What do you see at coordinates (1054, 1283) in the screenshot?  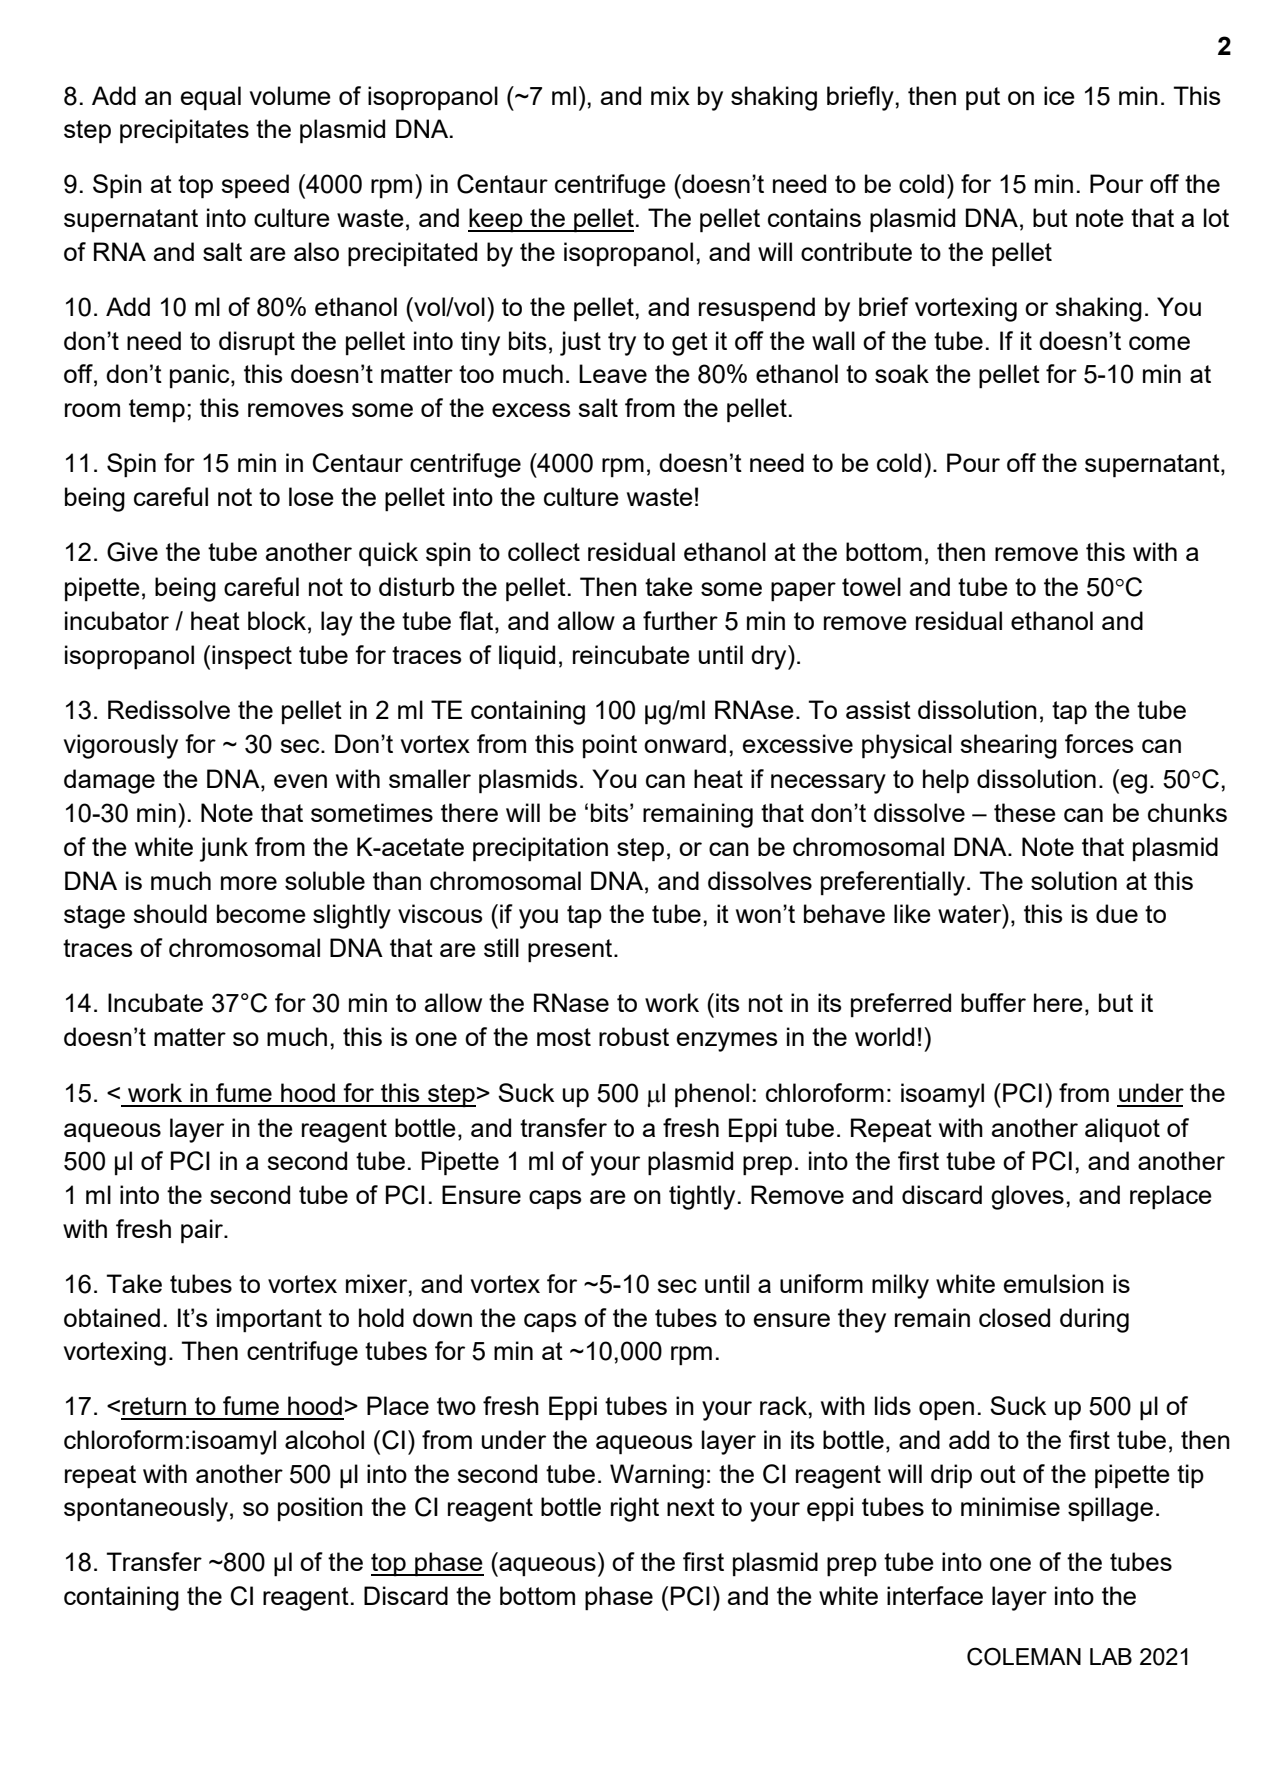 I see `emulsion` at bounding box center [1054, 1283].
